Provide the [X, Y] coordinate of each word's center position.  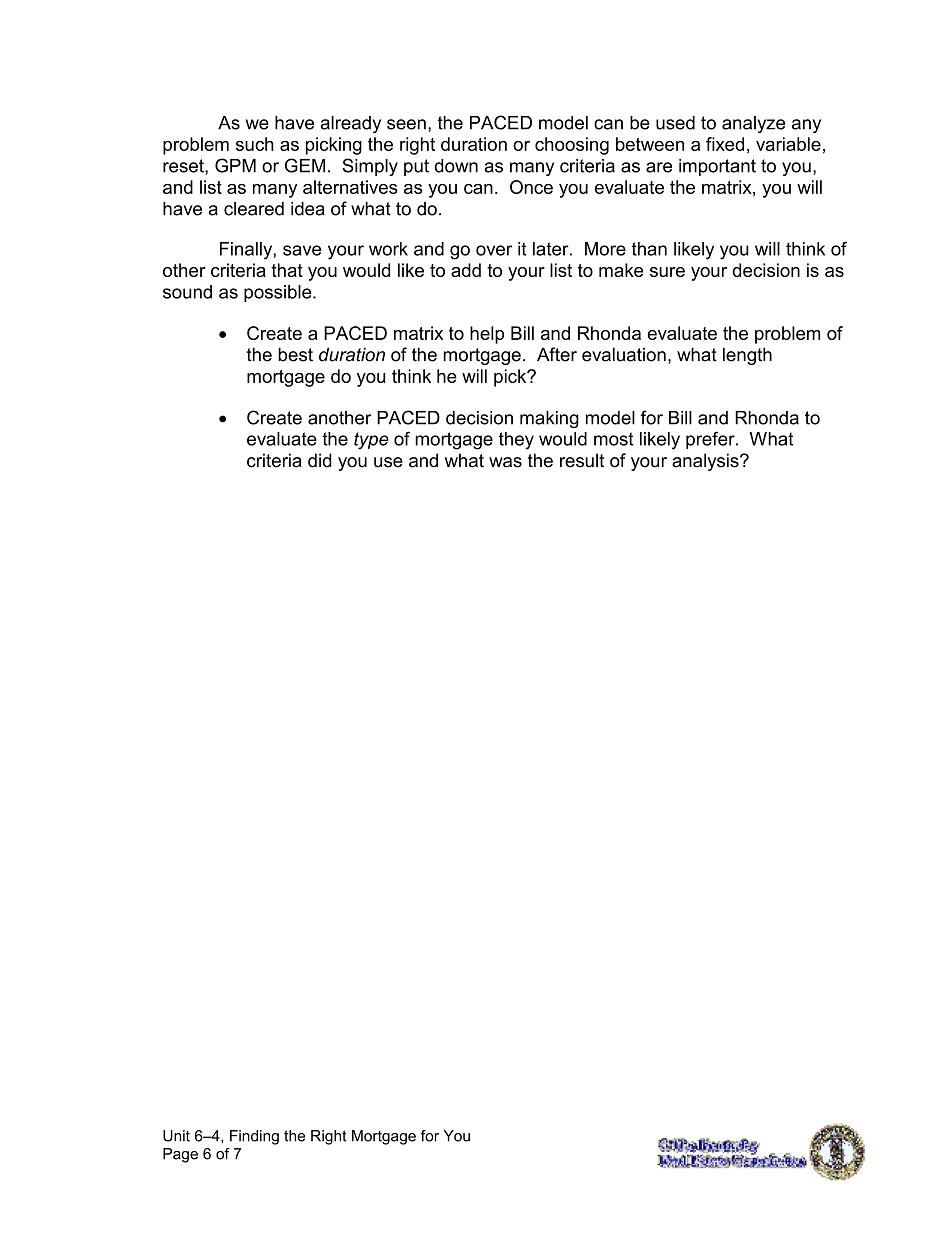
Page [180, 1155]
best [295, 354]
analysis [706, 462]
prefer [711, 440]
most [614, 439]
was [505, 462]
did [320, 460]
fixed [725, 144]
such [255, 144]
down [456, 166]
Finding [254, 1137]
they [516, 441]
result [582, 460]
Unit [176, 1136]
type [371, 441]
